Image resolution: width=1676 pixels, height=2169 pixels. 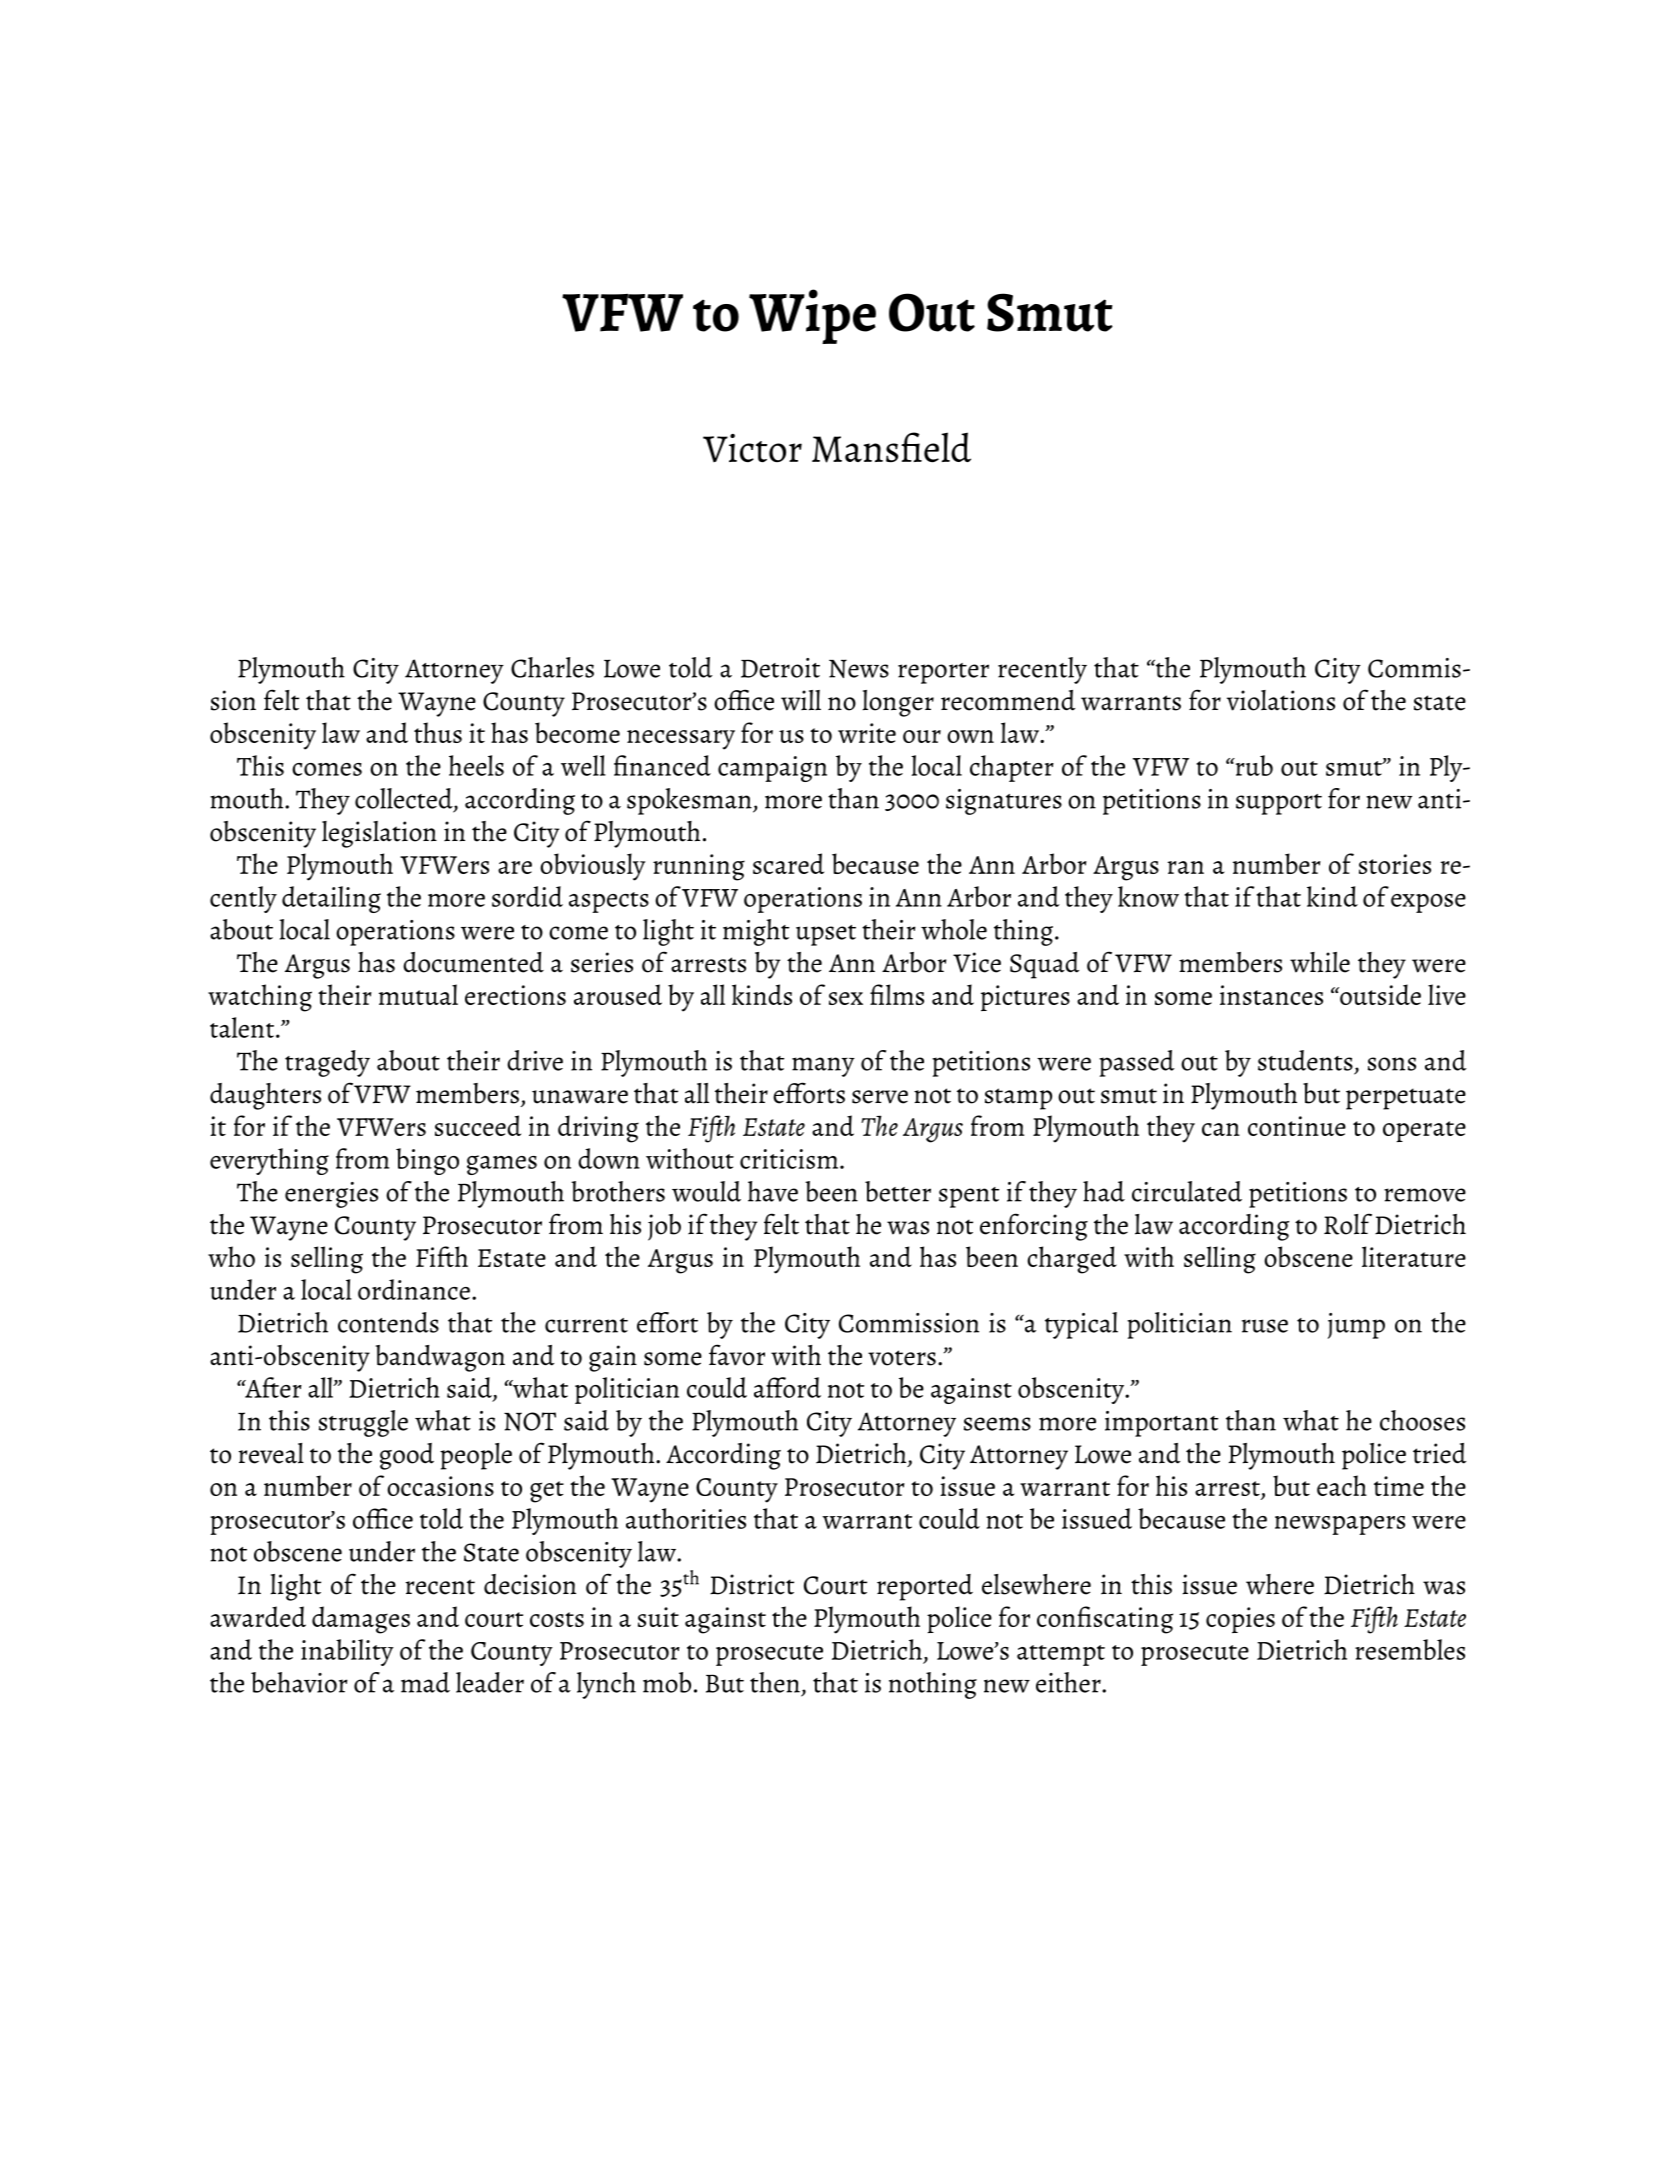 What do you see at coordinates (347, 1652) in the document?
I see `inability` at bounding box center [347, 1652].
